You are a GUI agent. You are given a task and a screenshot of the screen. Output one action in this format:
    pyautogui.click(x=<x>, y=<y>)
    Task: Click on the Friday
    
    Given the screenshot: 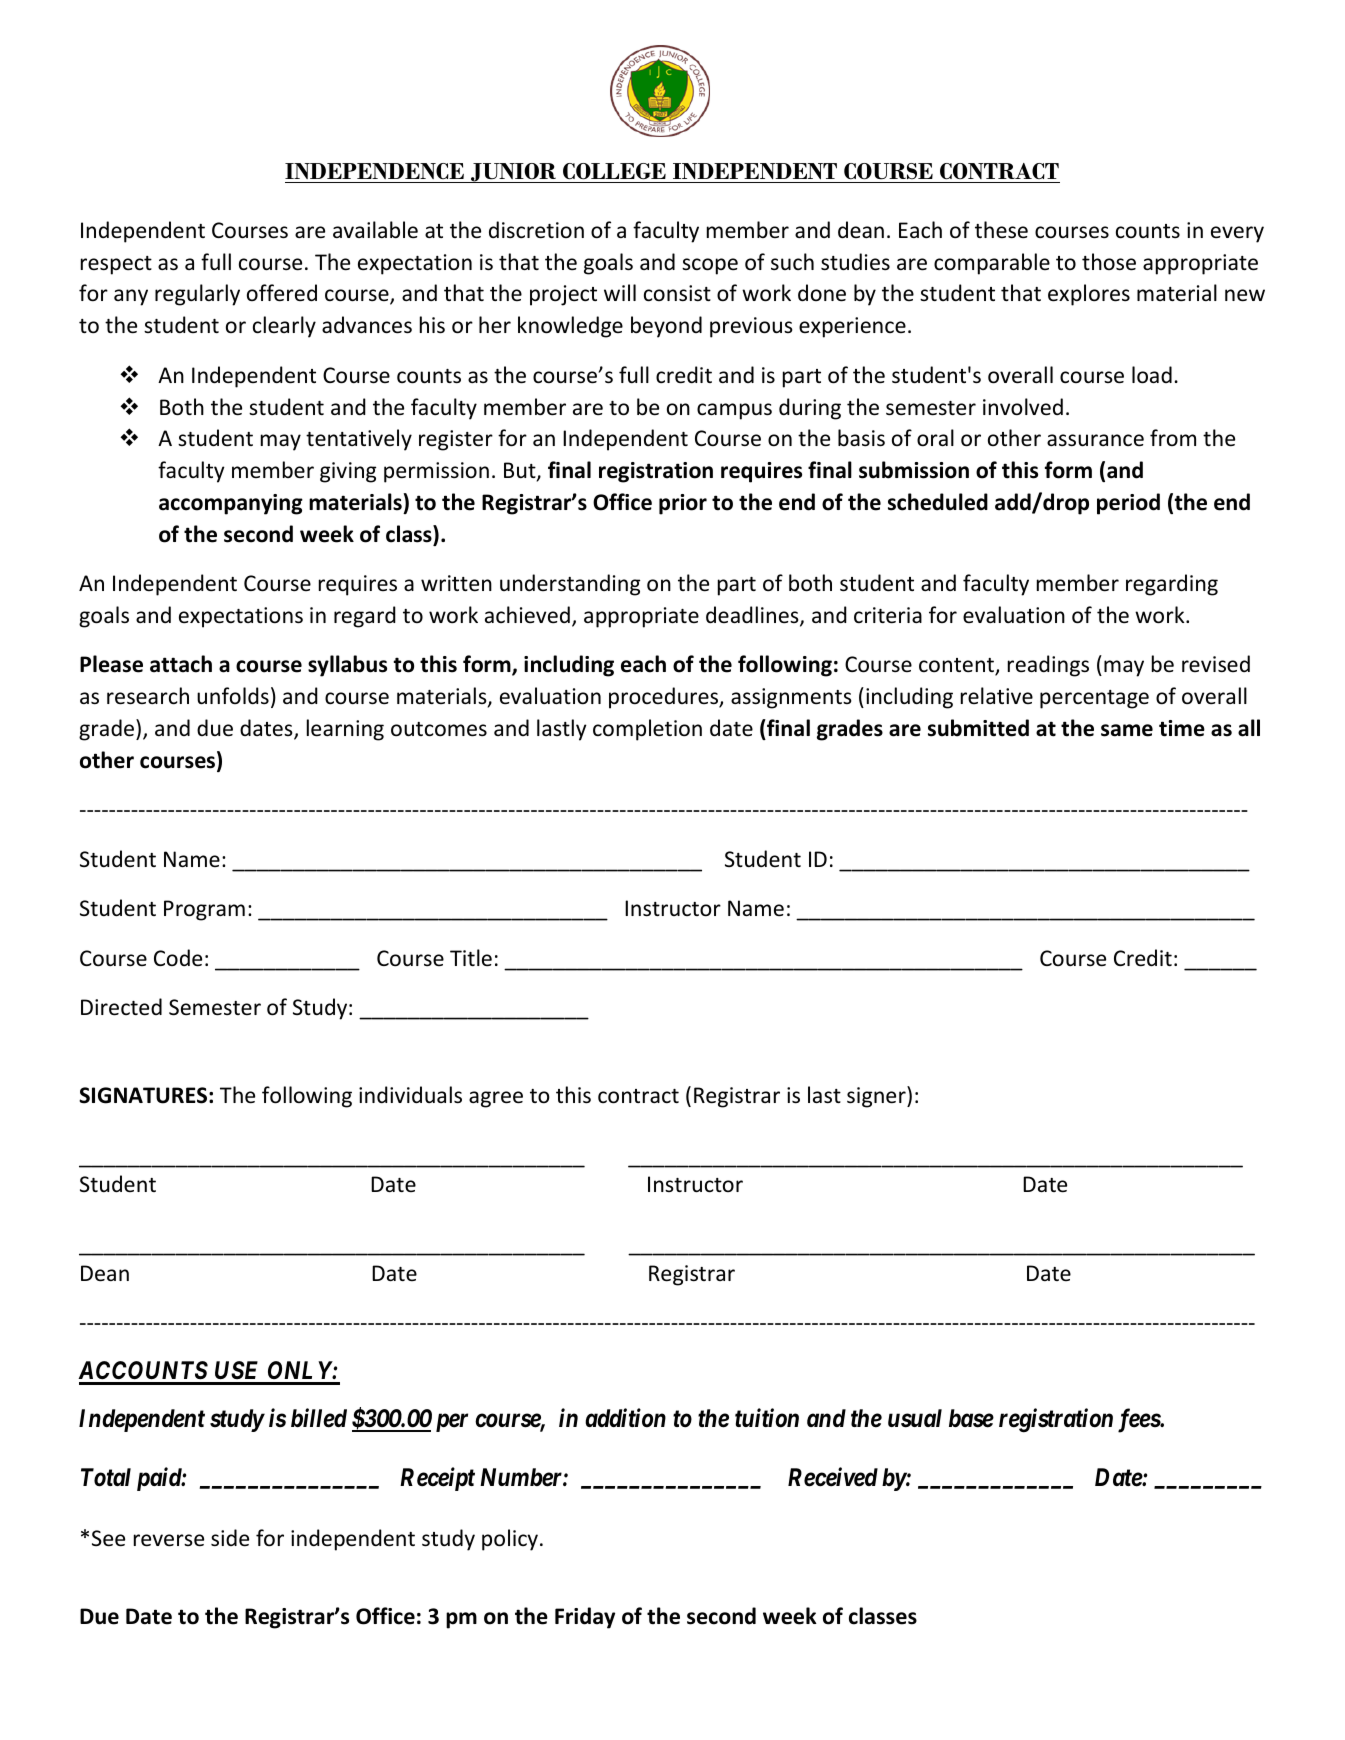 What is the action you would take?
    pyautogui.click(x=585, y=1618)
